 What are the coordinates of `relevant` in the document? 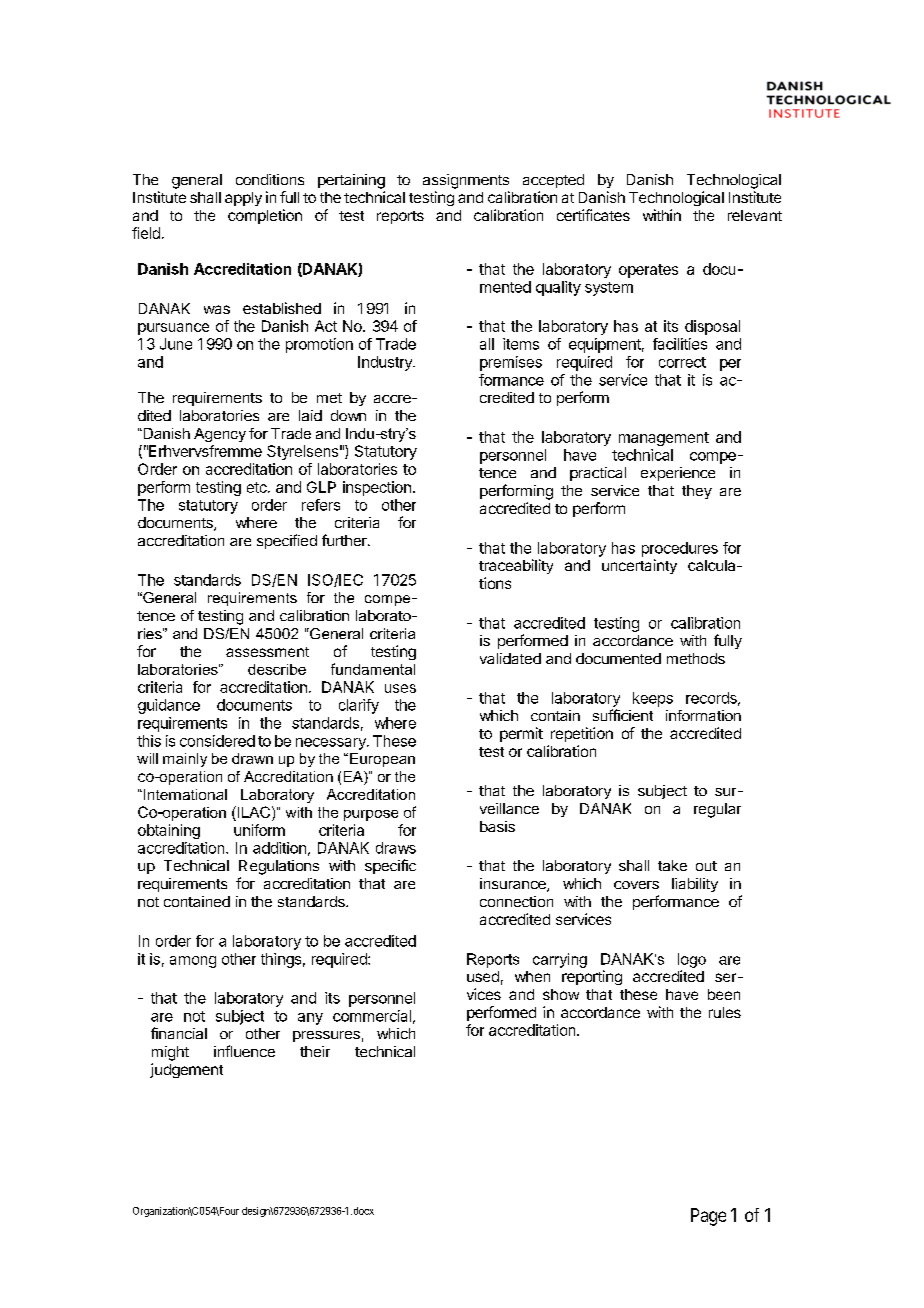 It's located at (755, 215).
